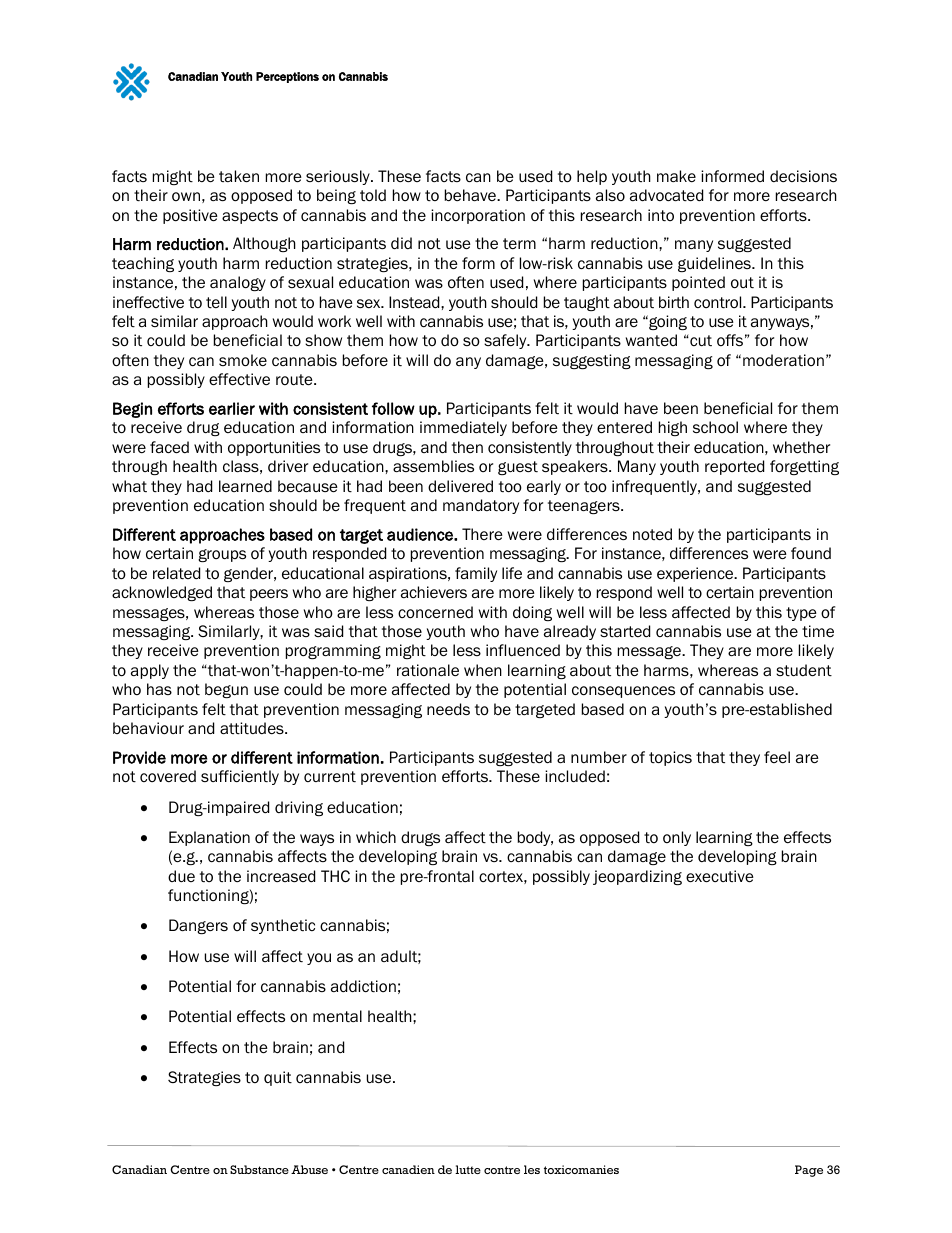 The width and height of the screenshot is (952, 1233). I want to click on make, so click(676, 176).
